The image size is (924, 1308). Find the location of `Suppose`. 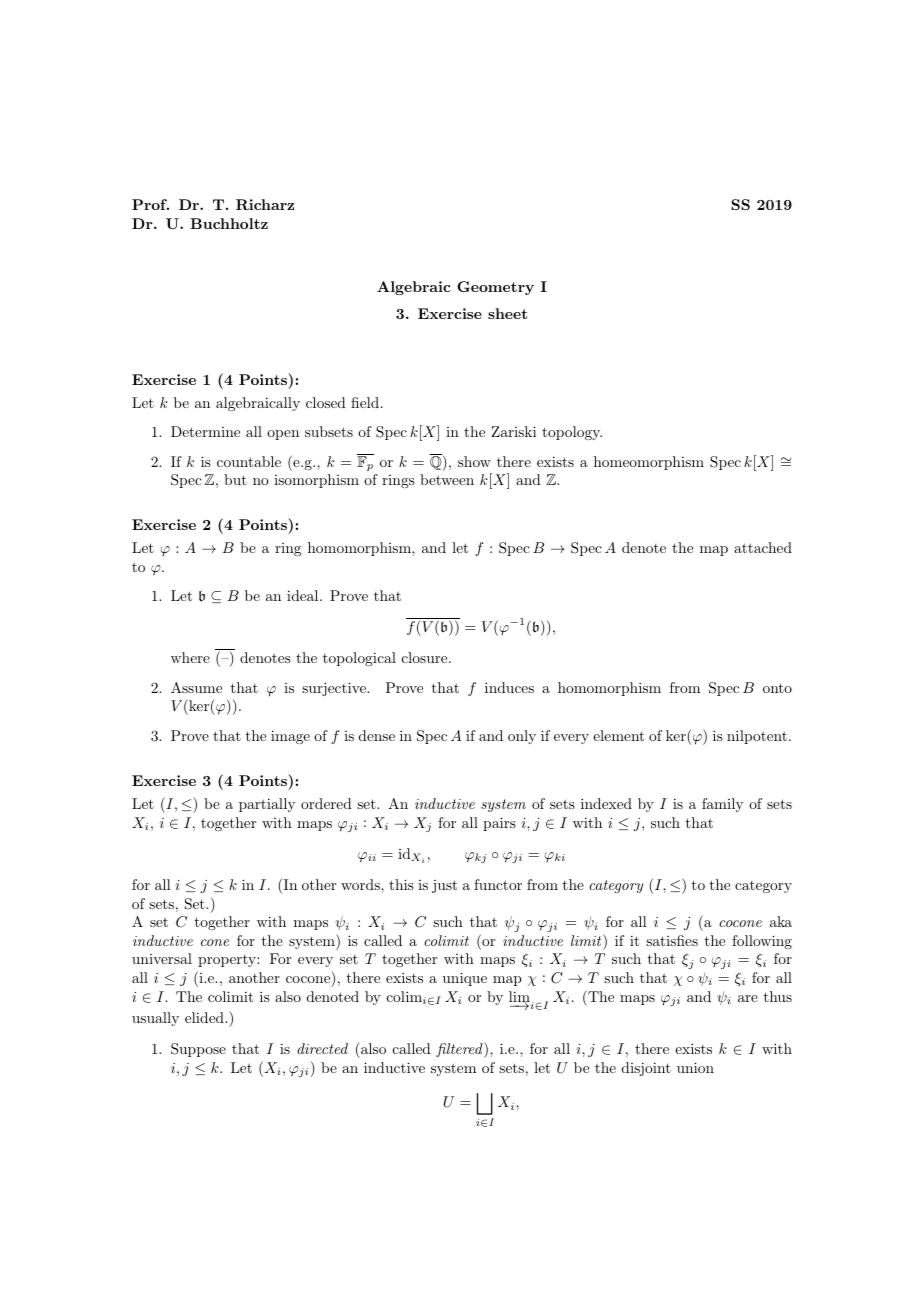

Suppose is located at coordinates (198, 1050).
